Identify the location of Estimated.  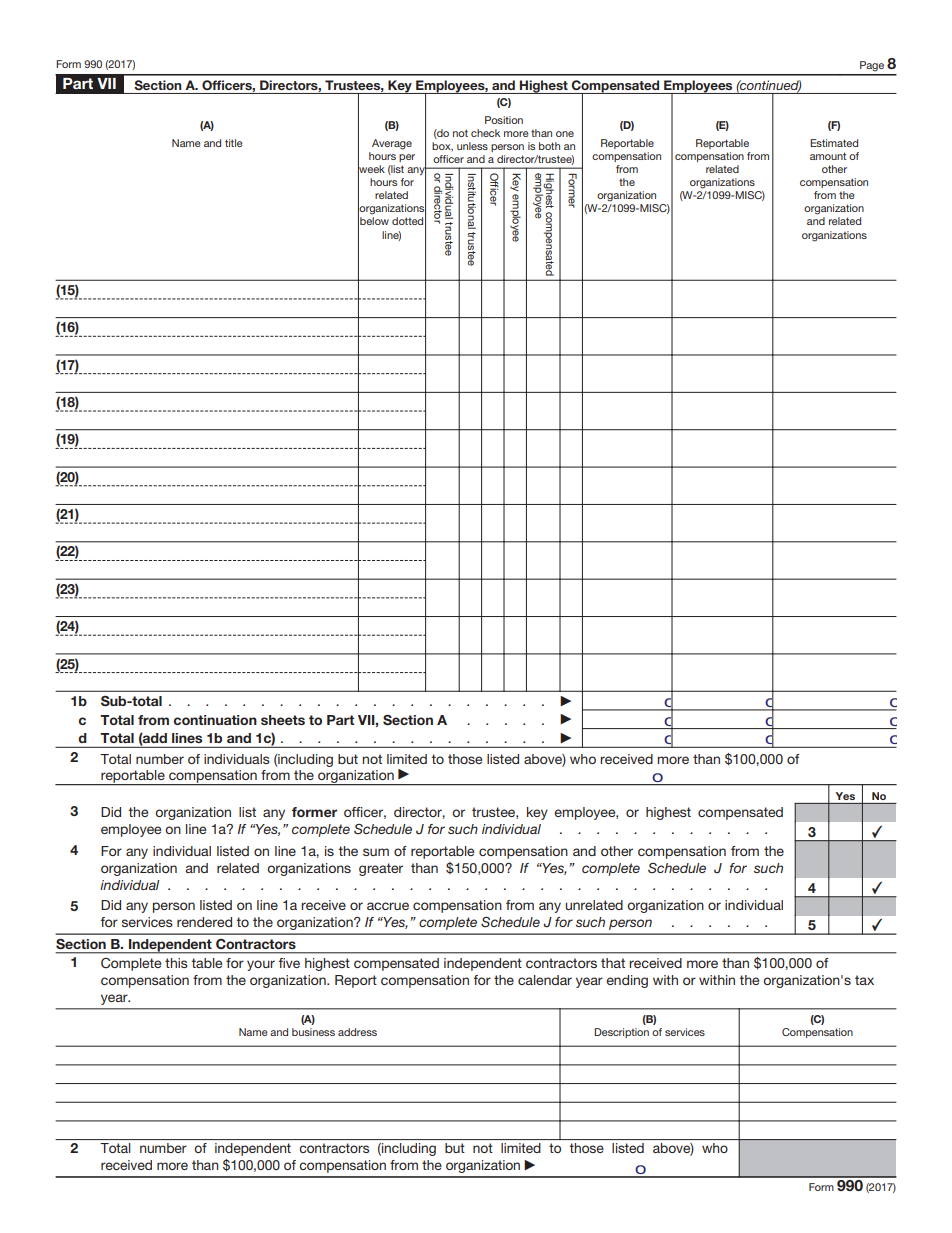
(834, 143).
